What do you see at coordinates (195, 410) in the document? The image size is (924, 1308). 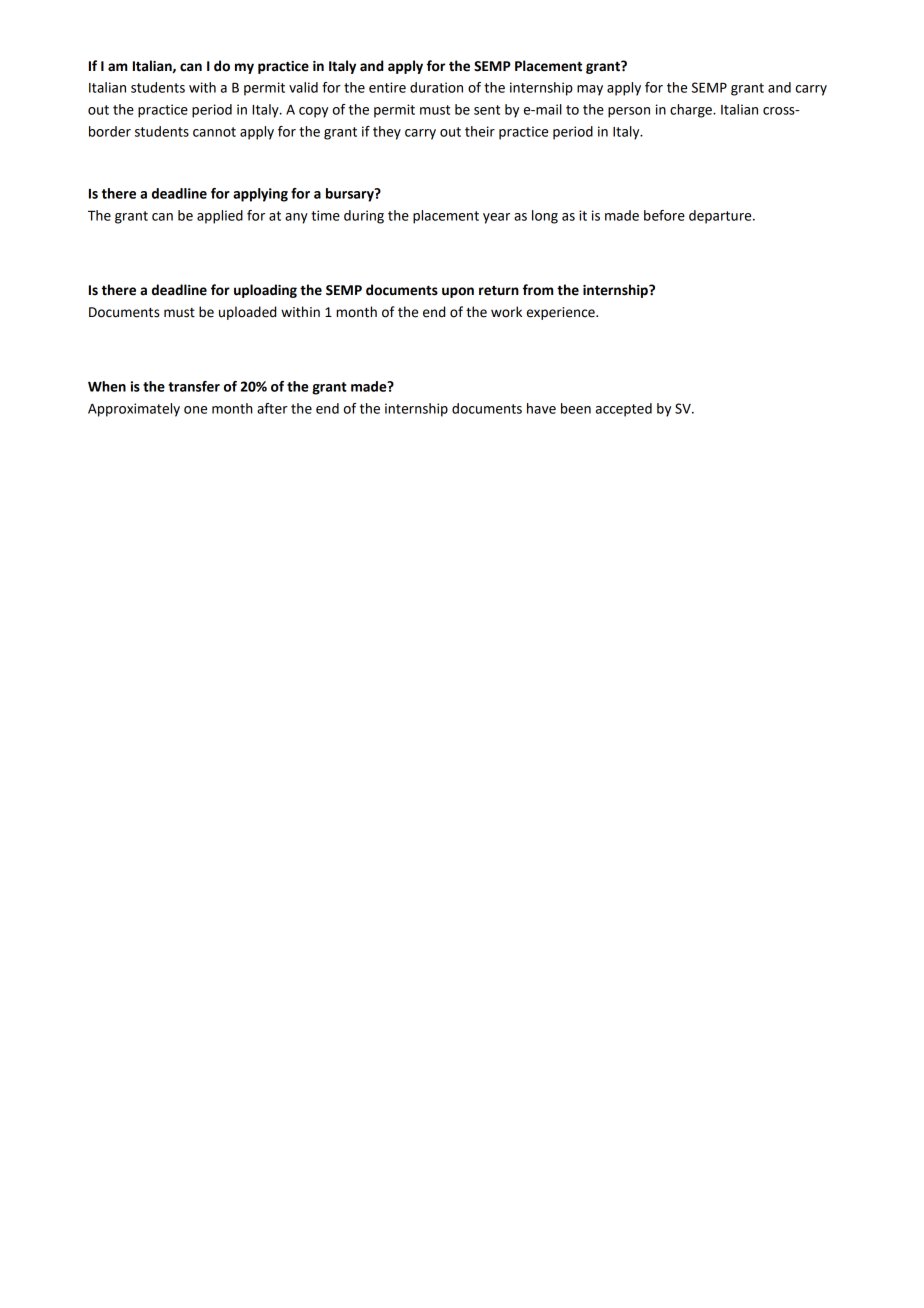 I see `one` at bounding box center [195, 410].
